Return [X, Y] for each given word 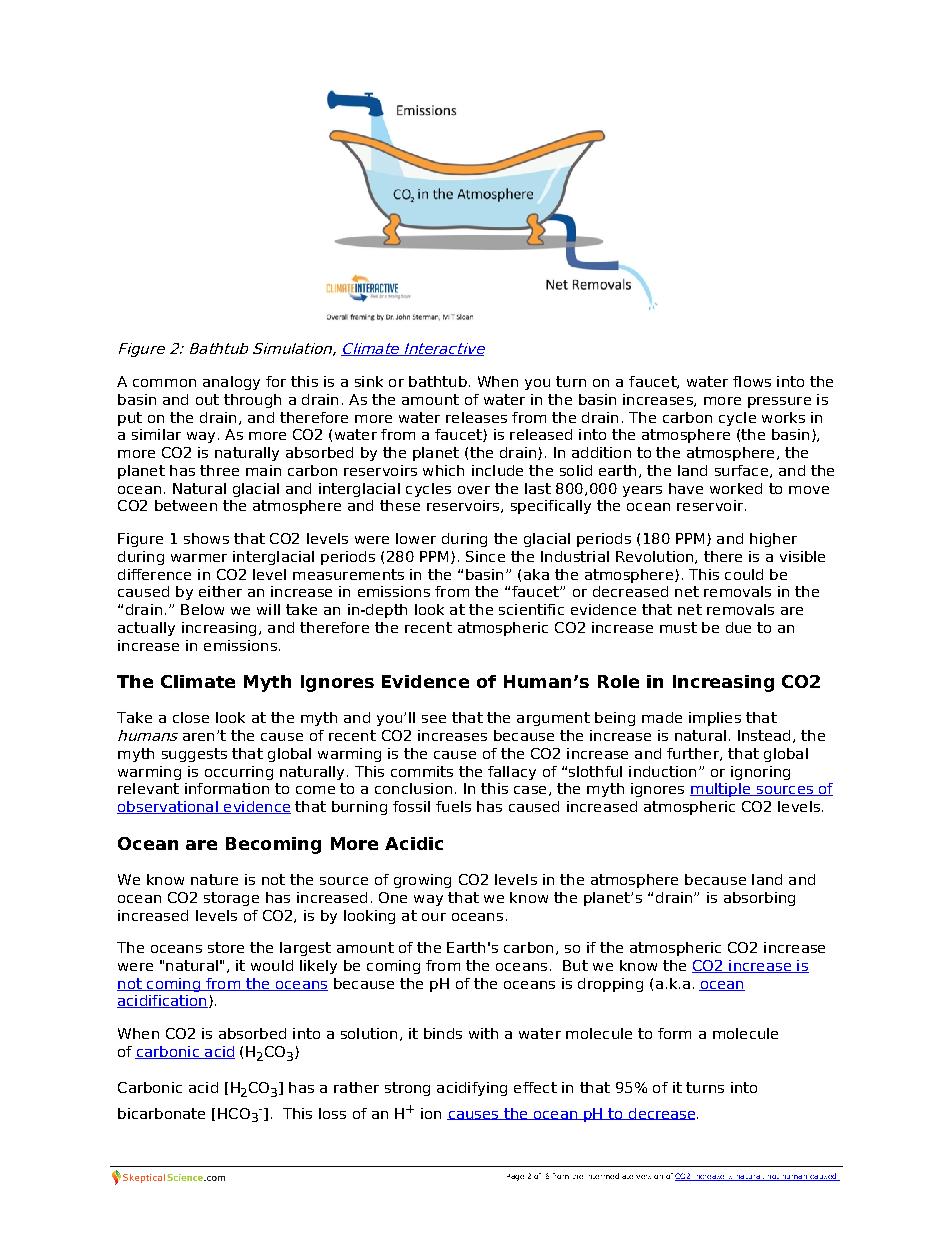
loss [332, 1113]
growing [422, 881]
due [738, 627]
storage [231, 899]
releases [476, 417]
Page [515, 1177]
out [207, 399]
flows [752, 381]
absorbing [759, 899]
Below [202, 609]
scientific [531, 609]
